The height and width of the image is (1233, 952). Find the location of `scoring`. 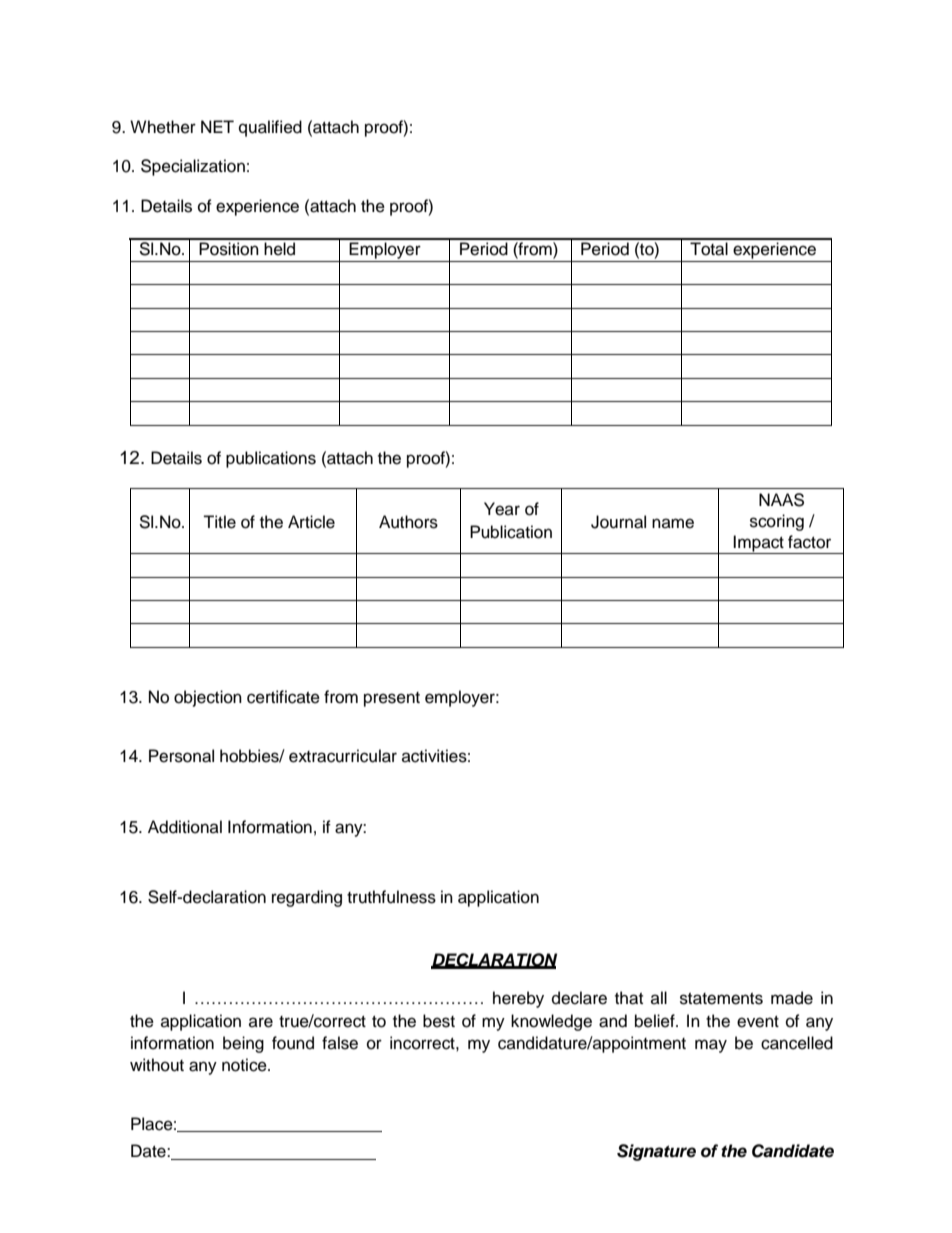

scoring is located at coordinates (777, 522).
